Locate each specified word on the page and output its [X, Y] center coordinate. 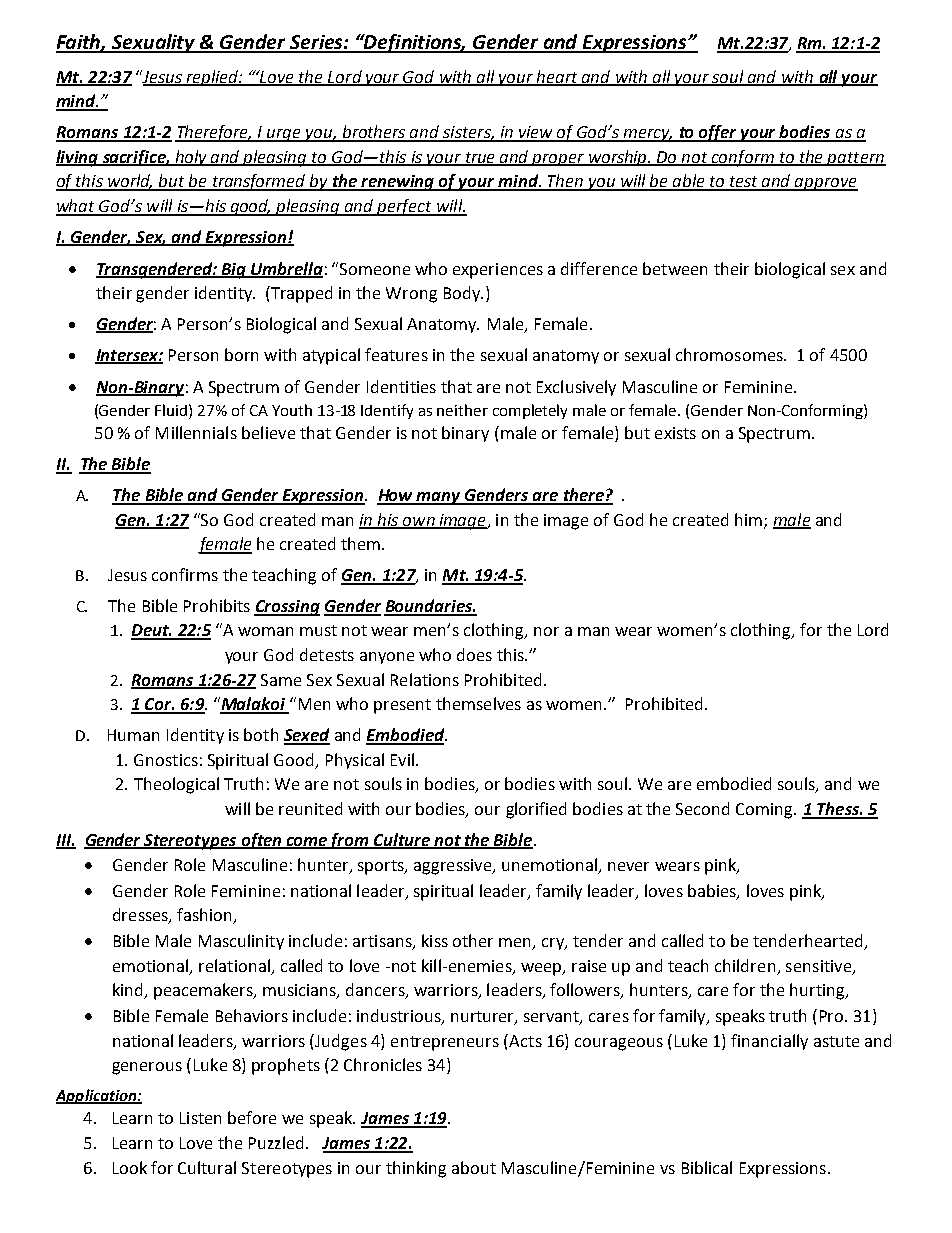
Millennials [196, 432]
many [439, 498]
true [480, 158]
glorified [536, 810]
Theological [176, 785]
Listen [200, 1118]
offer [718, 133]
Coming [765, 811]
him [750, 520]
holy [191, 158]
